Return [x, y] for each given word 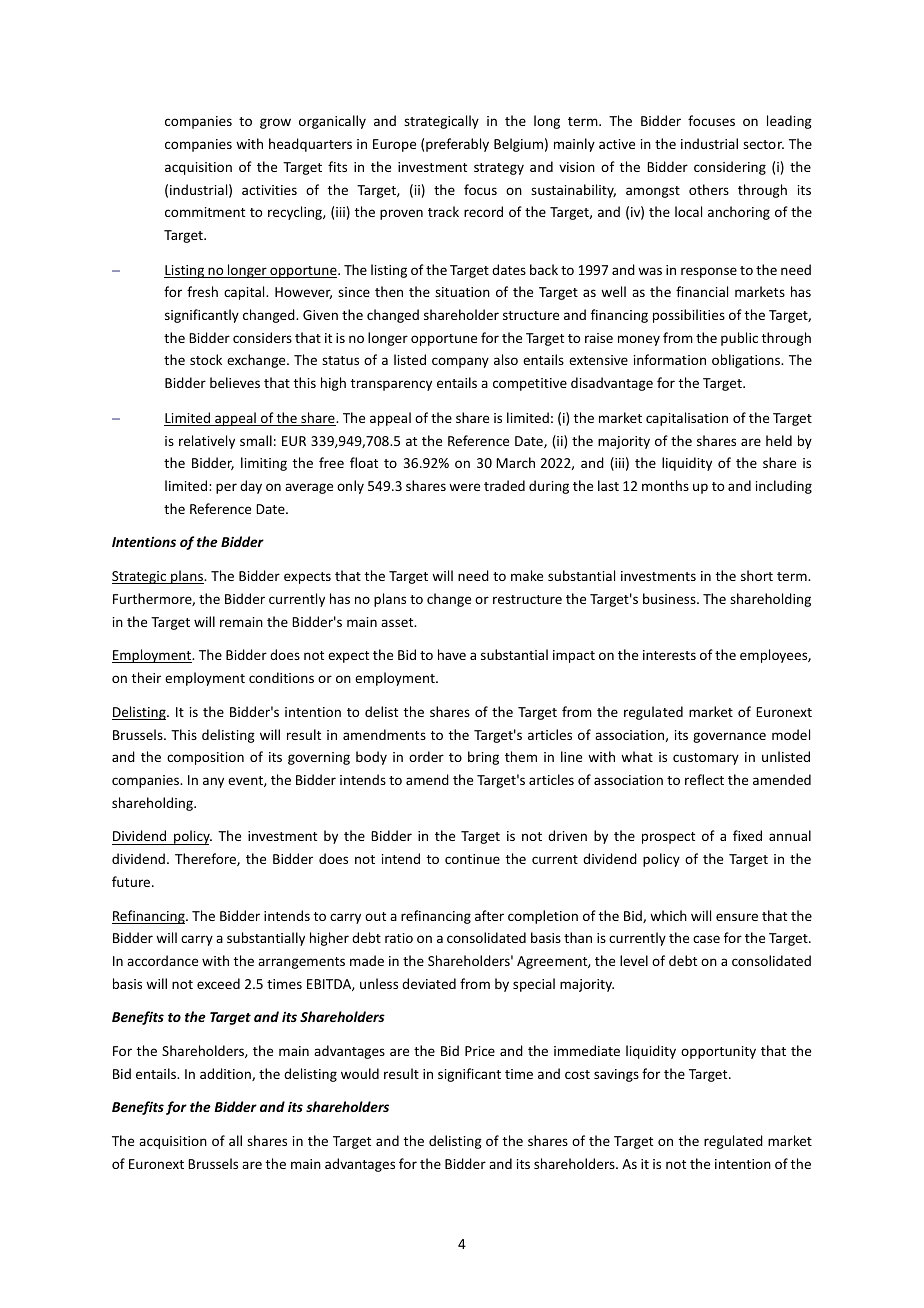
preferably [457, 145]
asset [398, 622]
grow [275, 123]
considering [730, 168]
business [670, 598]
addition [226, 1074]
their [146, 677]
